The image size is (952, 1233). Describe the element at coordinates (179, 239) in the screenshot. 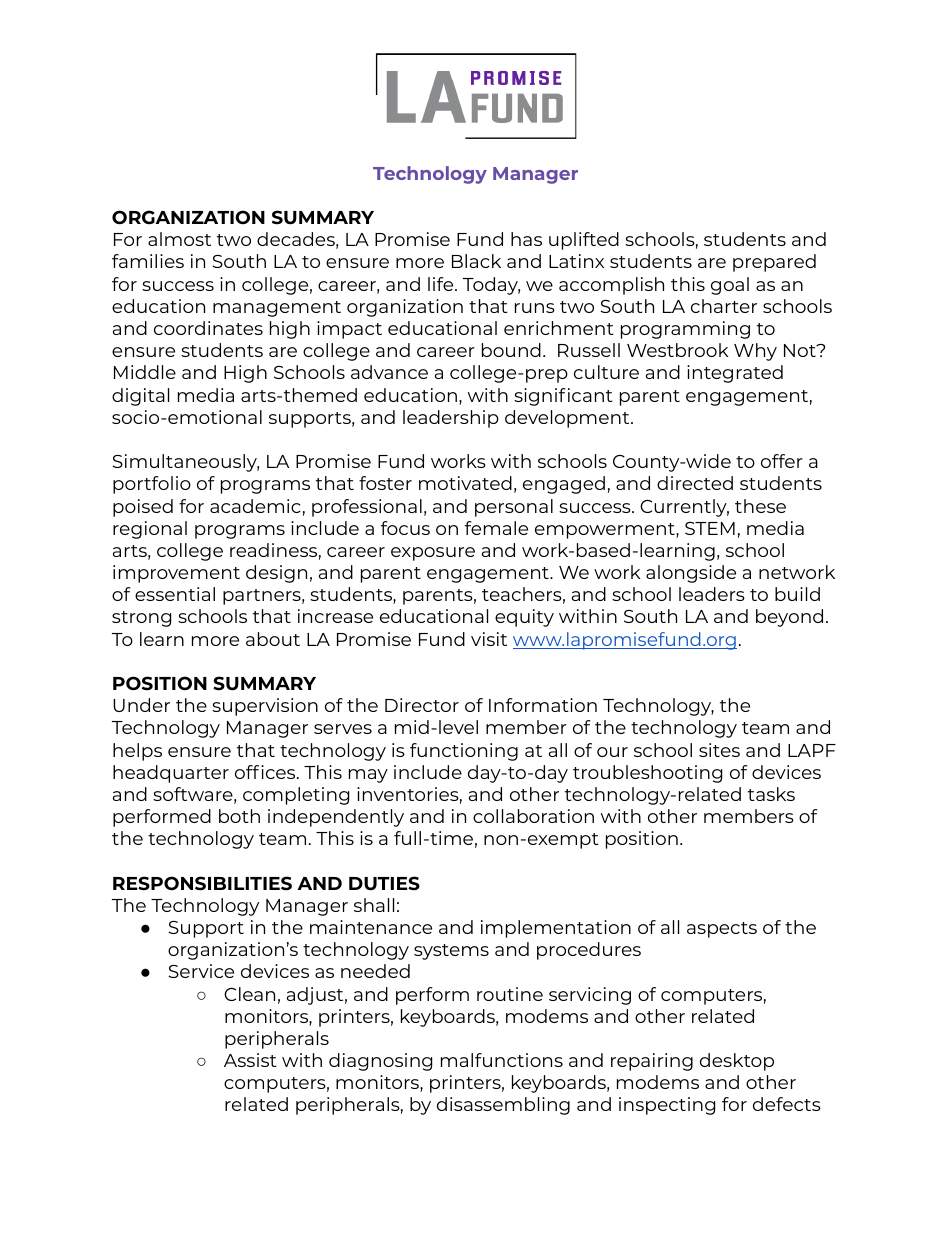

I see `almost` at that location.
